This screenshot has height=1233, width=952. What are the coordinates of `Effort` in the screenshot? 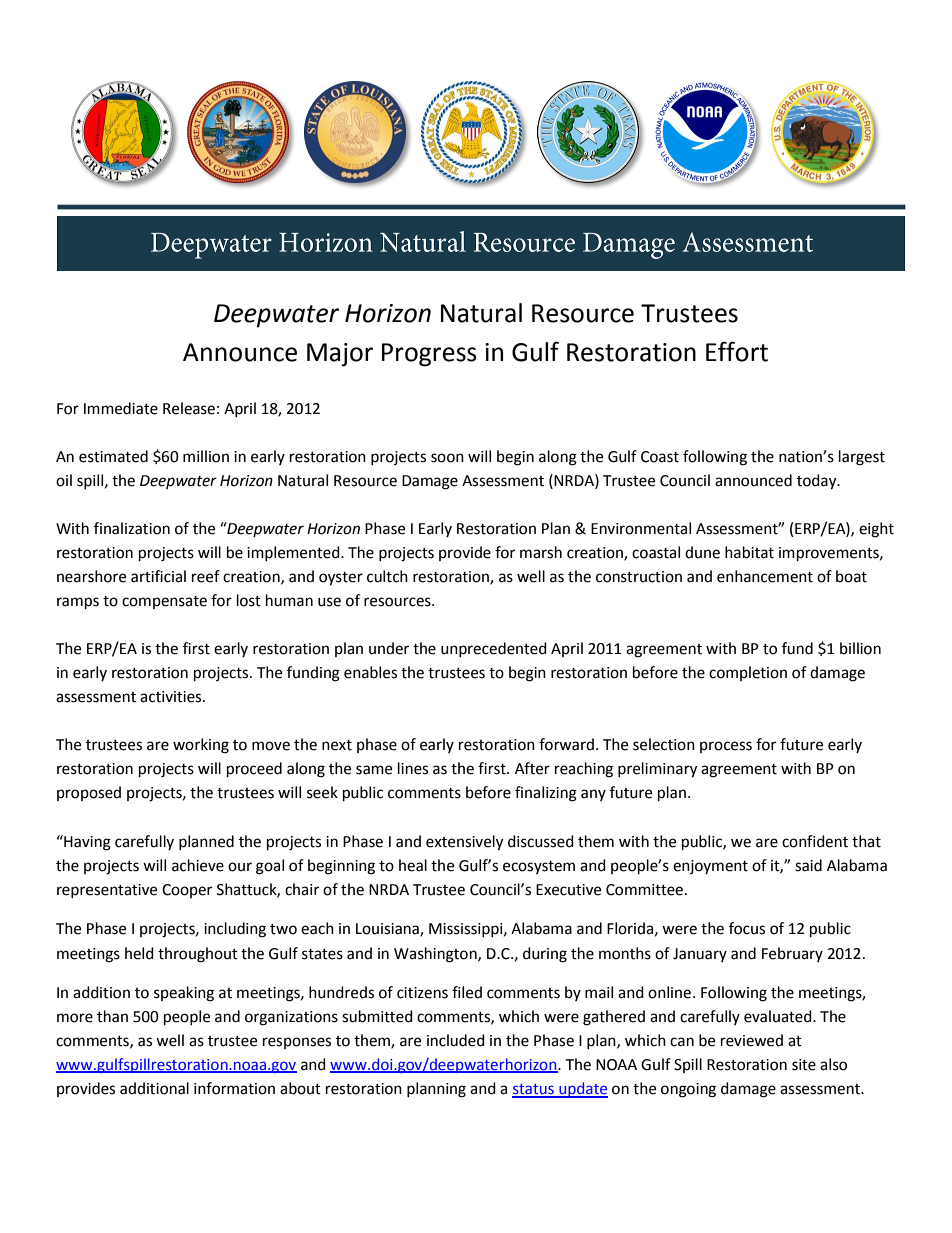 It's located at (737, 351).
